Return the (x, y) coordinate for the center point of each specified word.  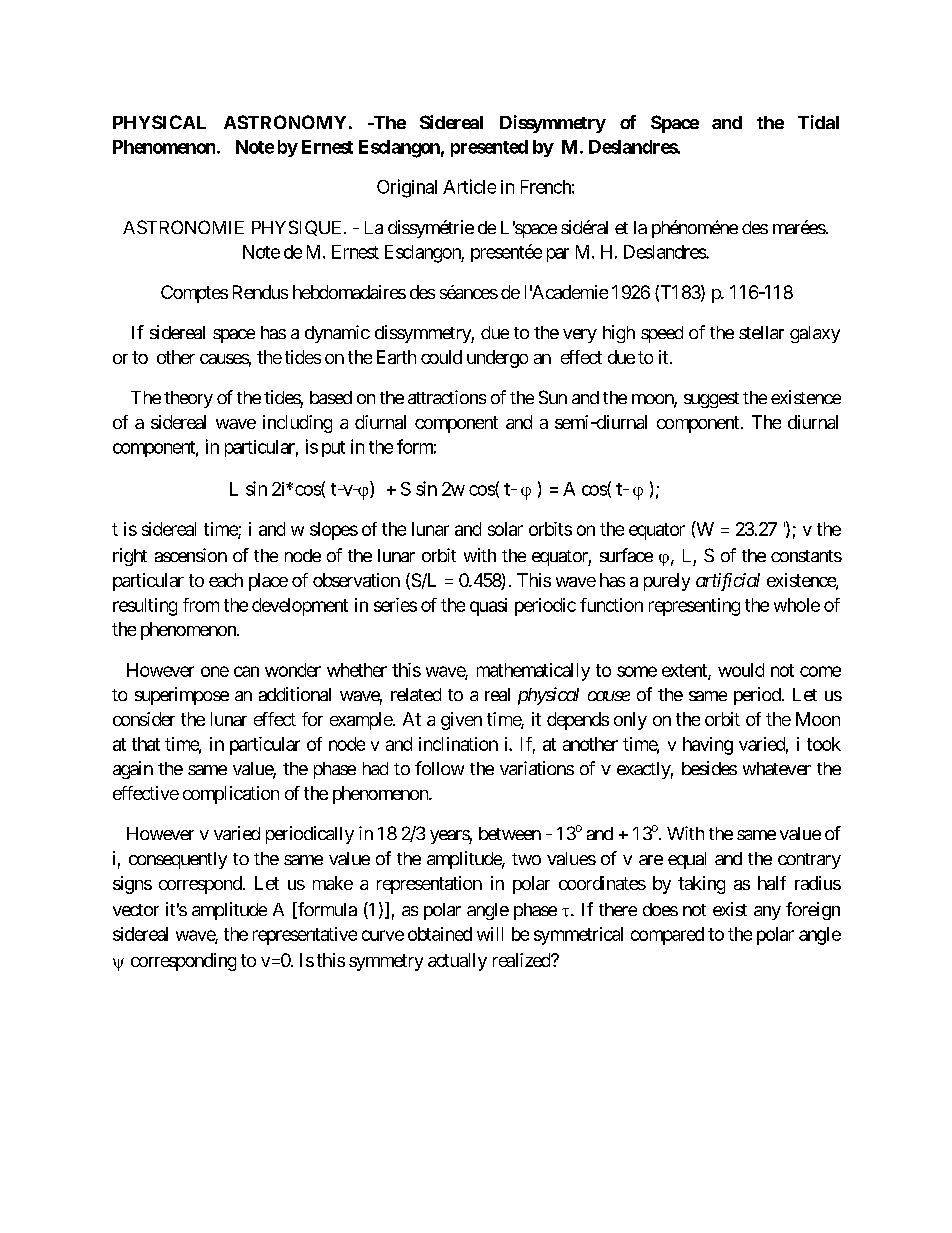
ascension (191, 555)
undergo (497, 359)
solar (505, 529)
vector (136, 910)
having (708, 746)
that (146, 744)
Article (469, 186)
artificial (728, 582)
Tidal (818, 122)
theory (188, 399)
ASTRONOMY (285, 122)
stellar (761, 332)
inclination (458, 744)
